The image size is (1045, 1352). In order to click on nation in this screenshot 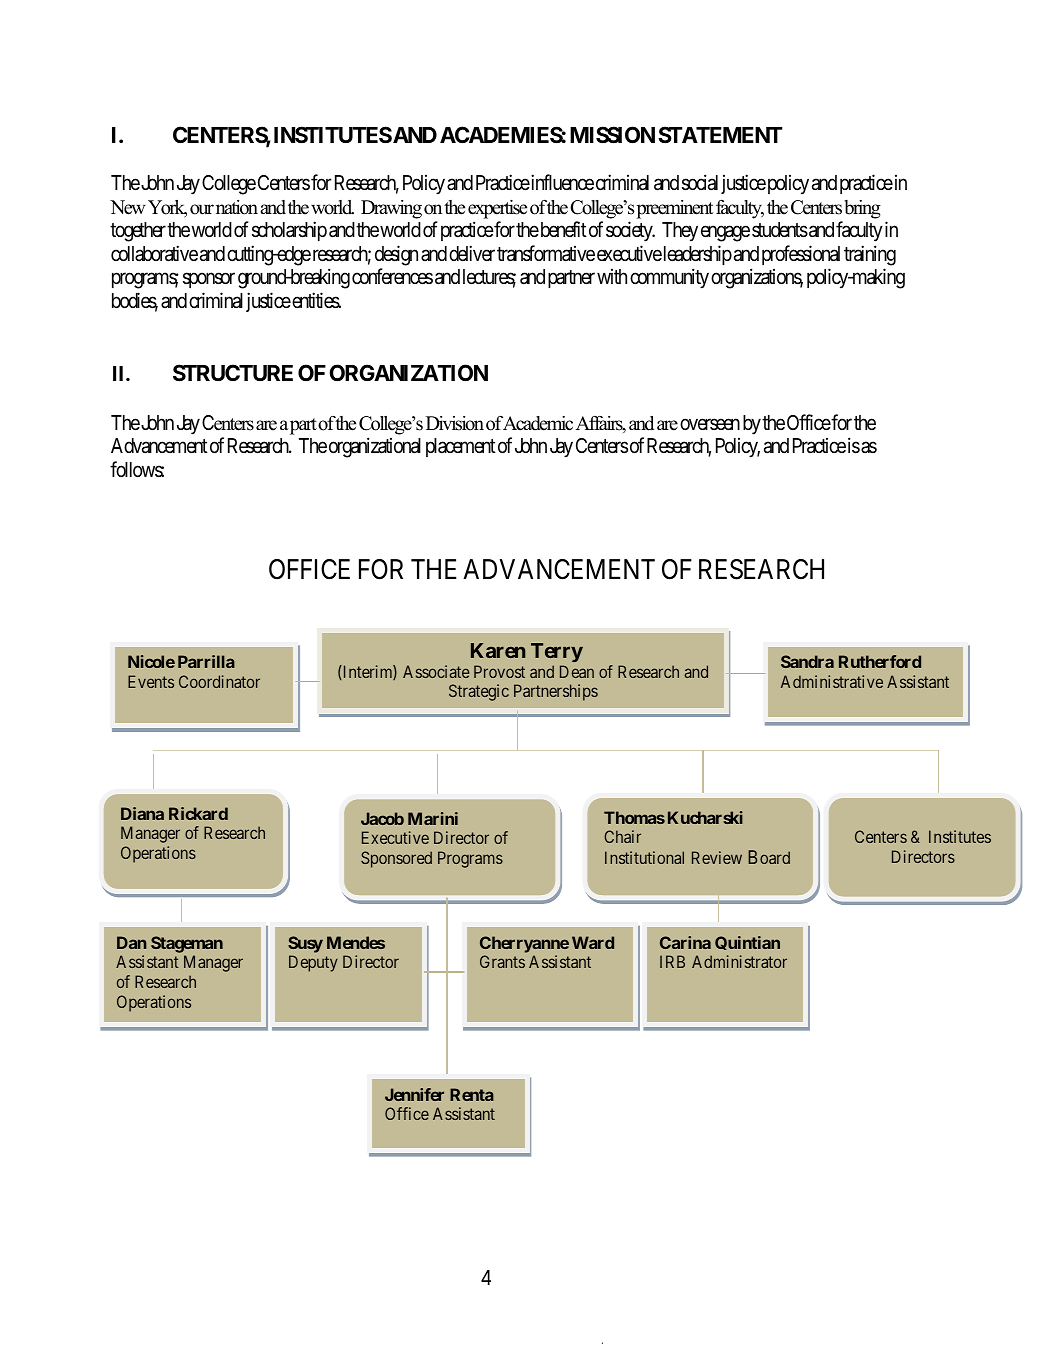, I will do `click(237, 207)`.
